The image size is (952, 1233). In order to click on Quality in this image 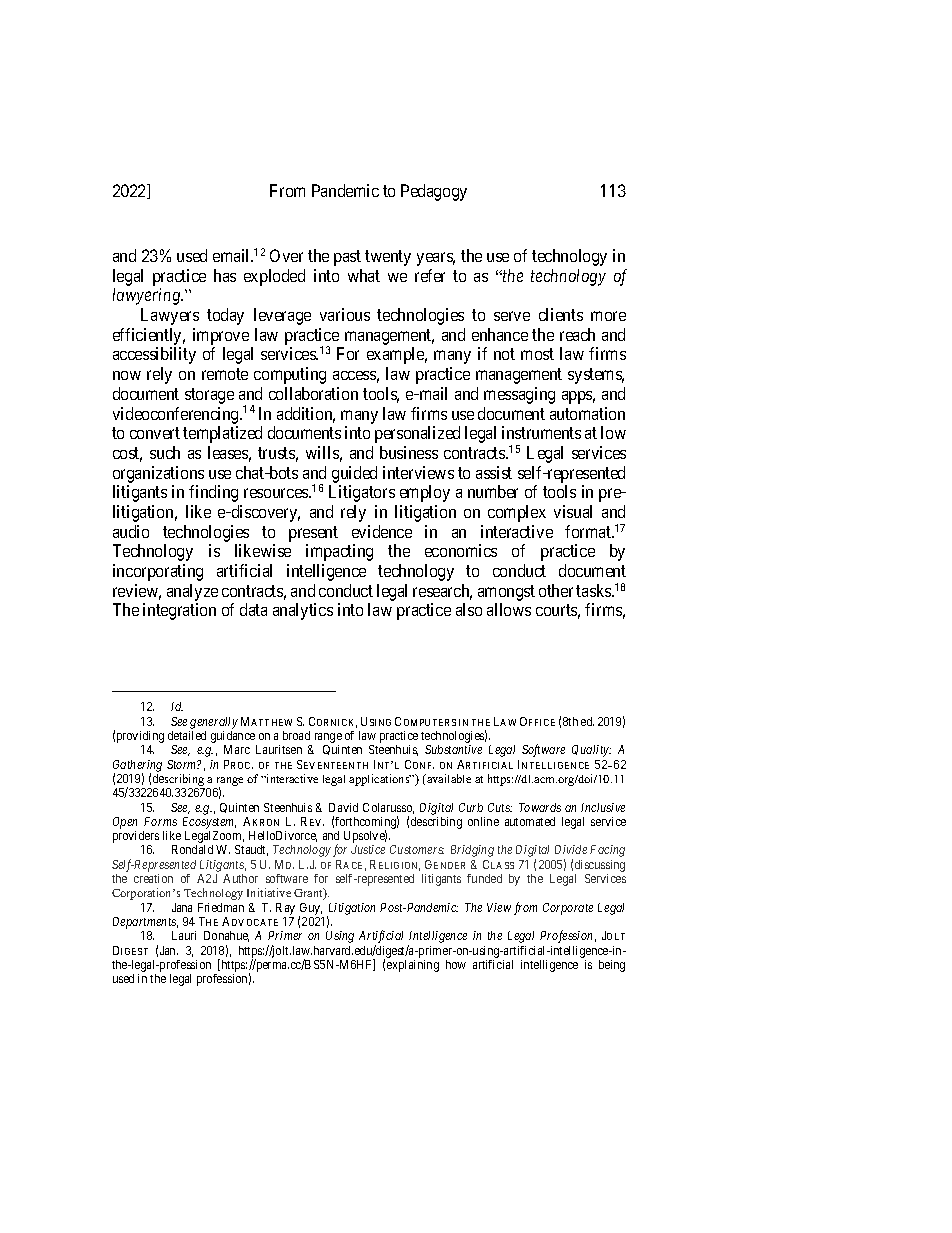, I will do `click(591, 751)`.
